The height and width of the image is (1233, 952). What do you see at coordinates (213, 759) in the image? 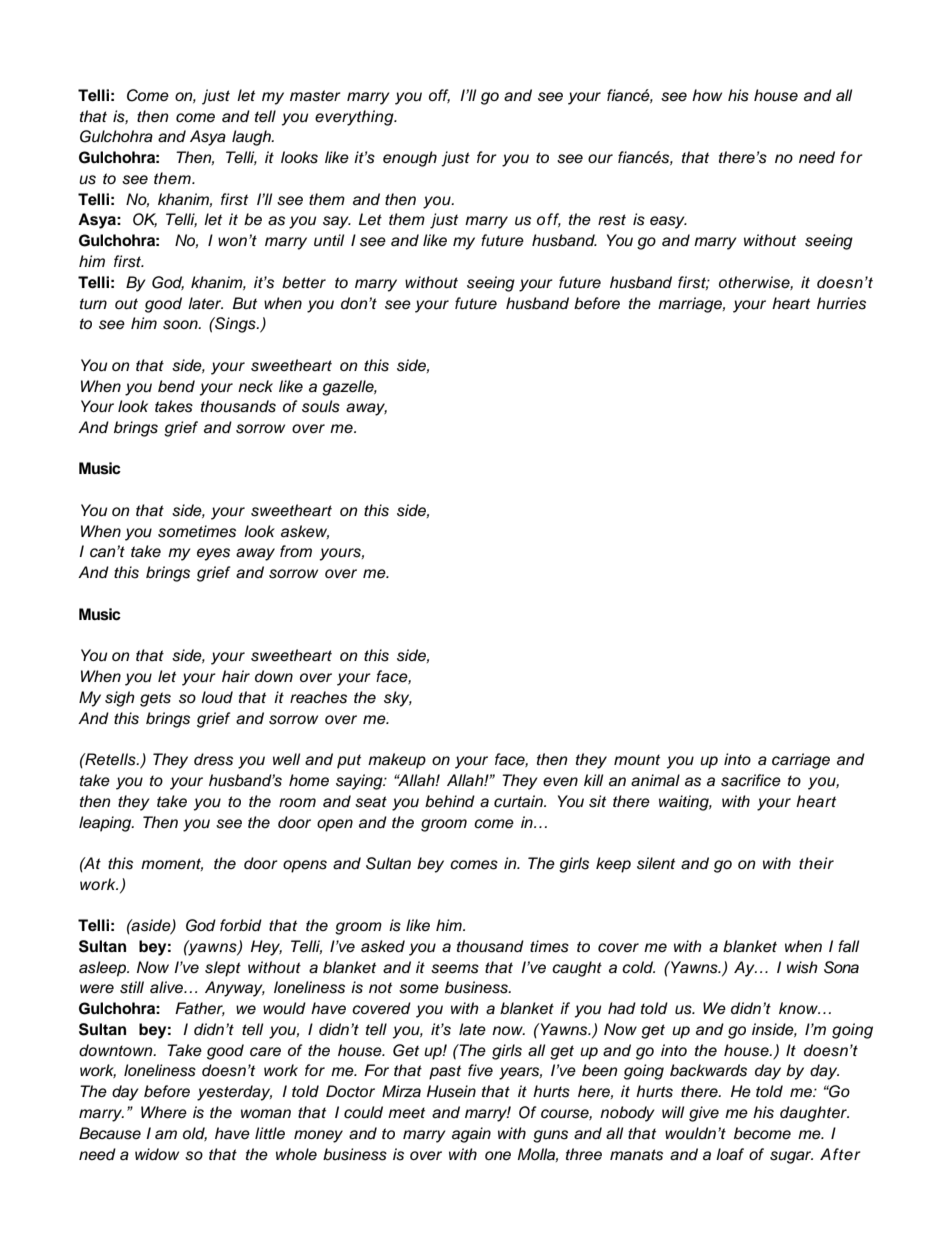
I see `dress` at bounding box center [213, 759].
